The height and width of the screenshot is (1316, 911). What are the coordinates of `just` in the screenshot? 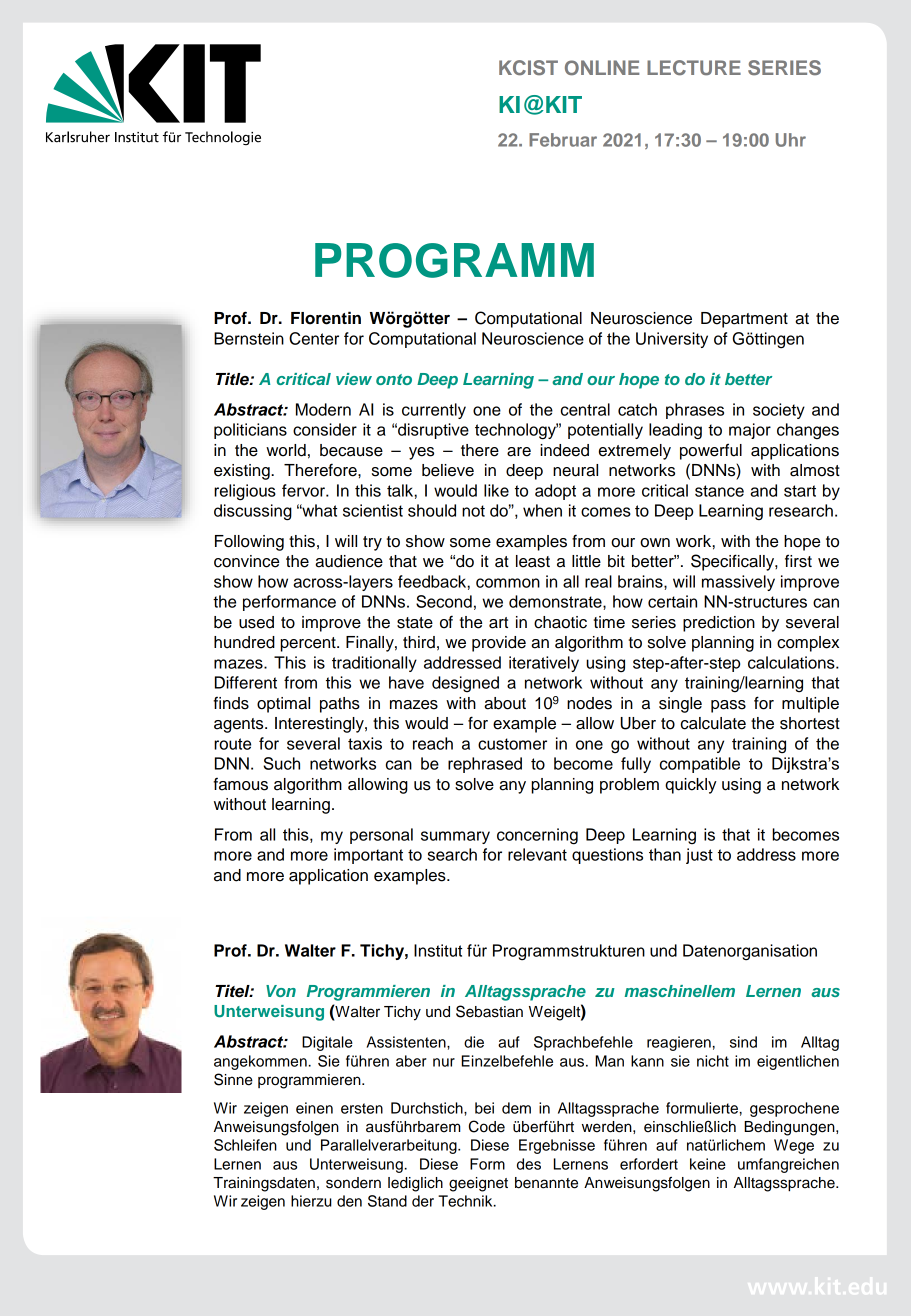 It's located at (699, 856).
